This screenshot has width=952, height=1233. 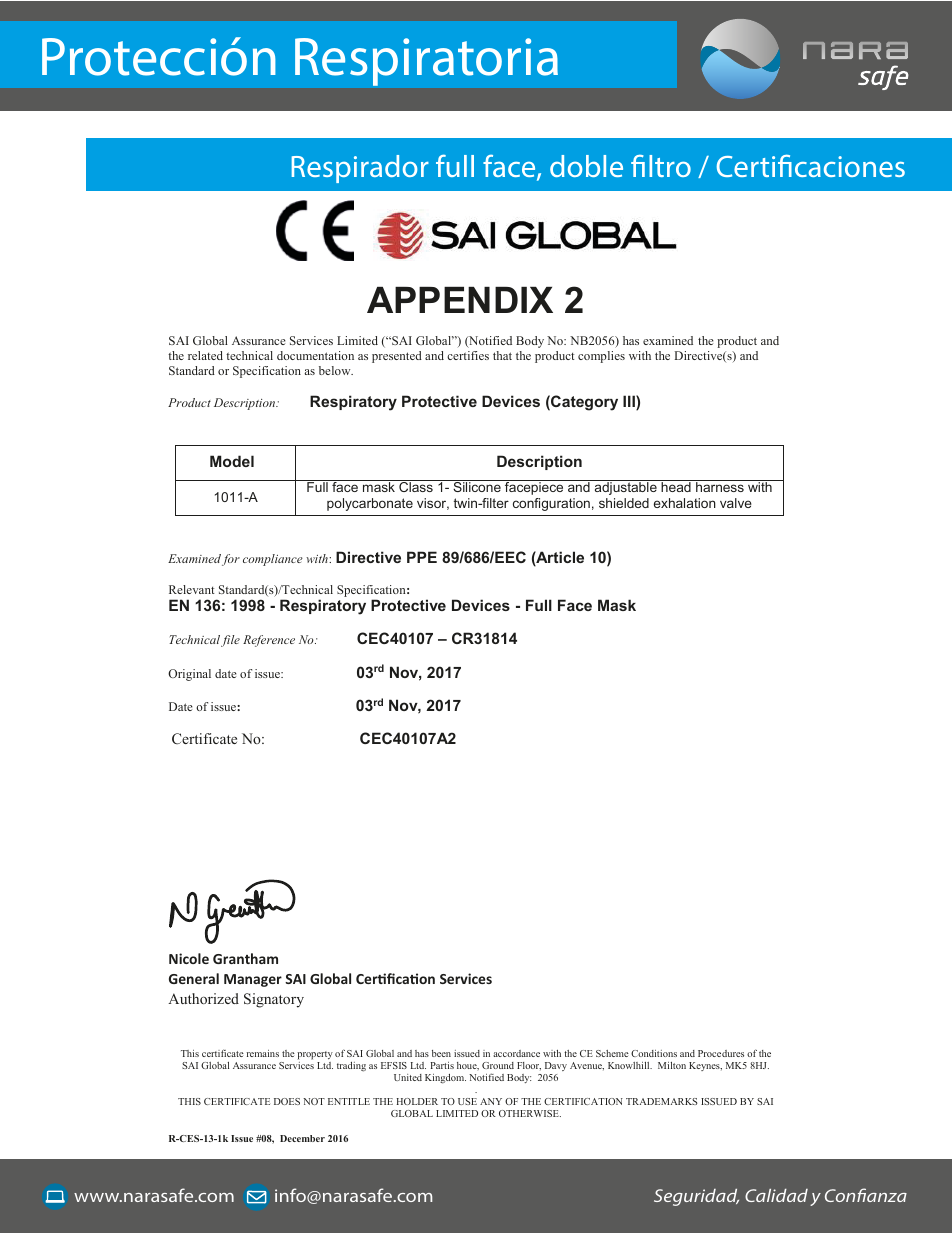 I want to click on USE, so click(x=467, y=1101).
